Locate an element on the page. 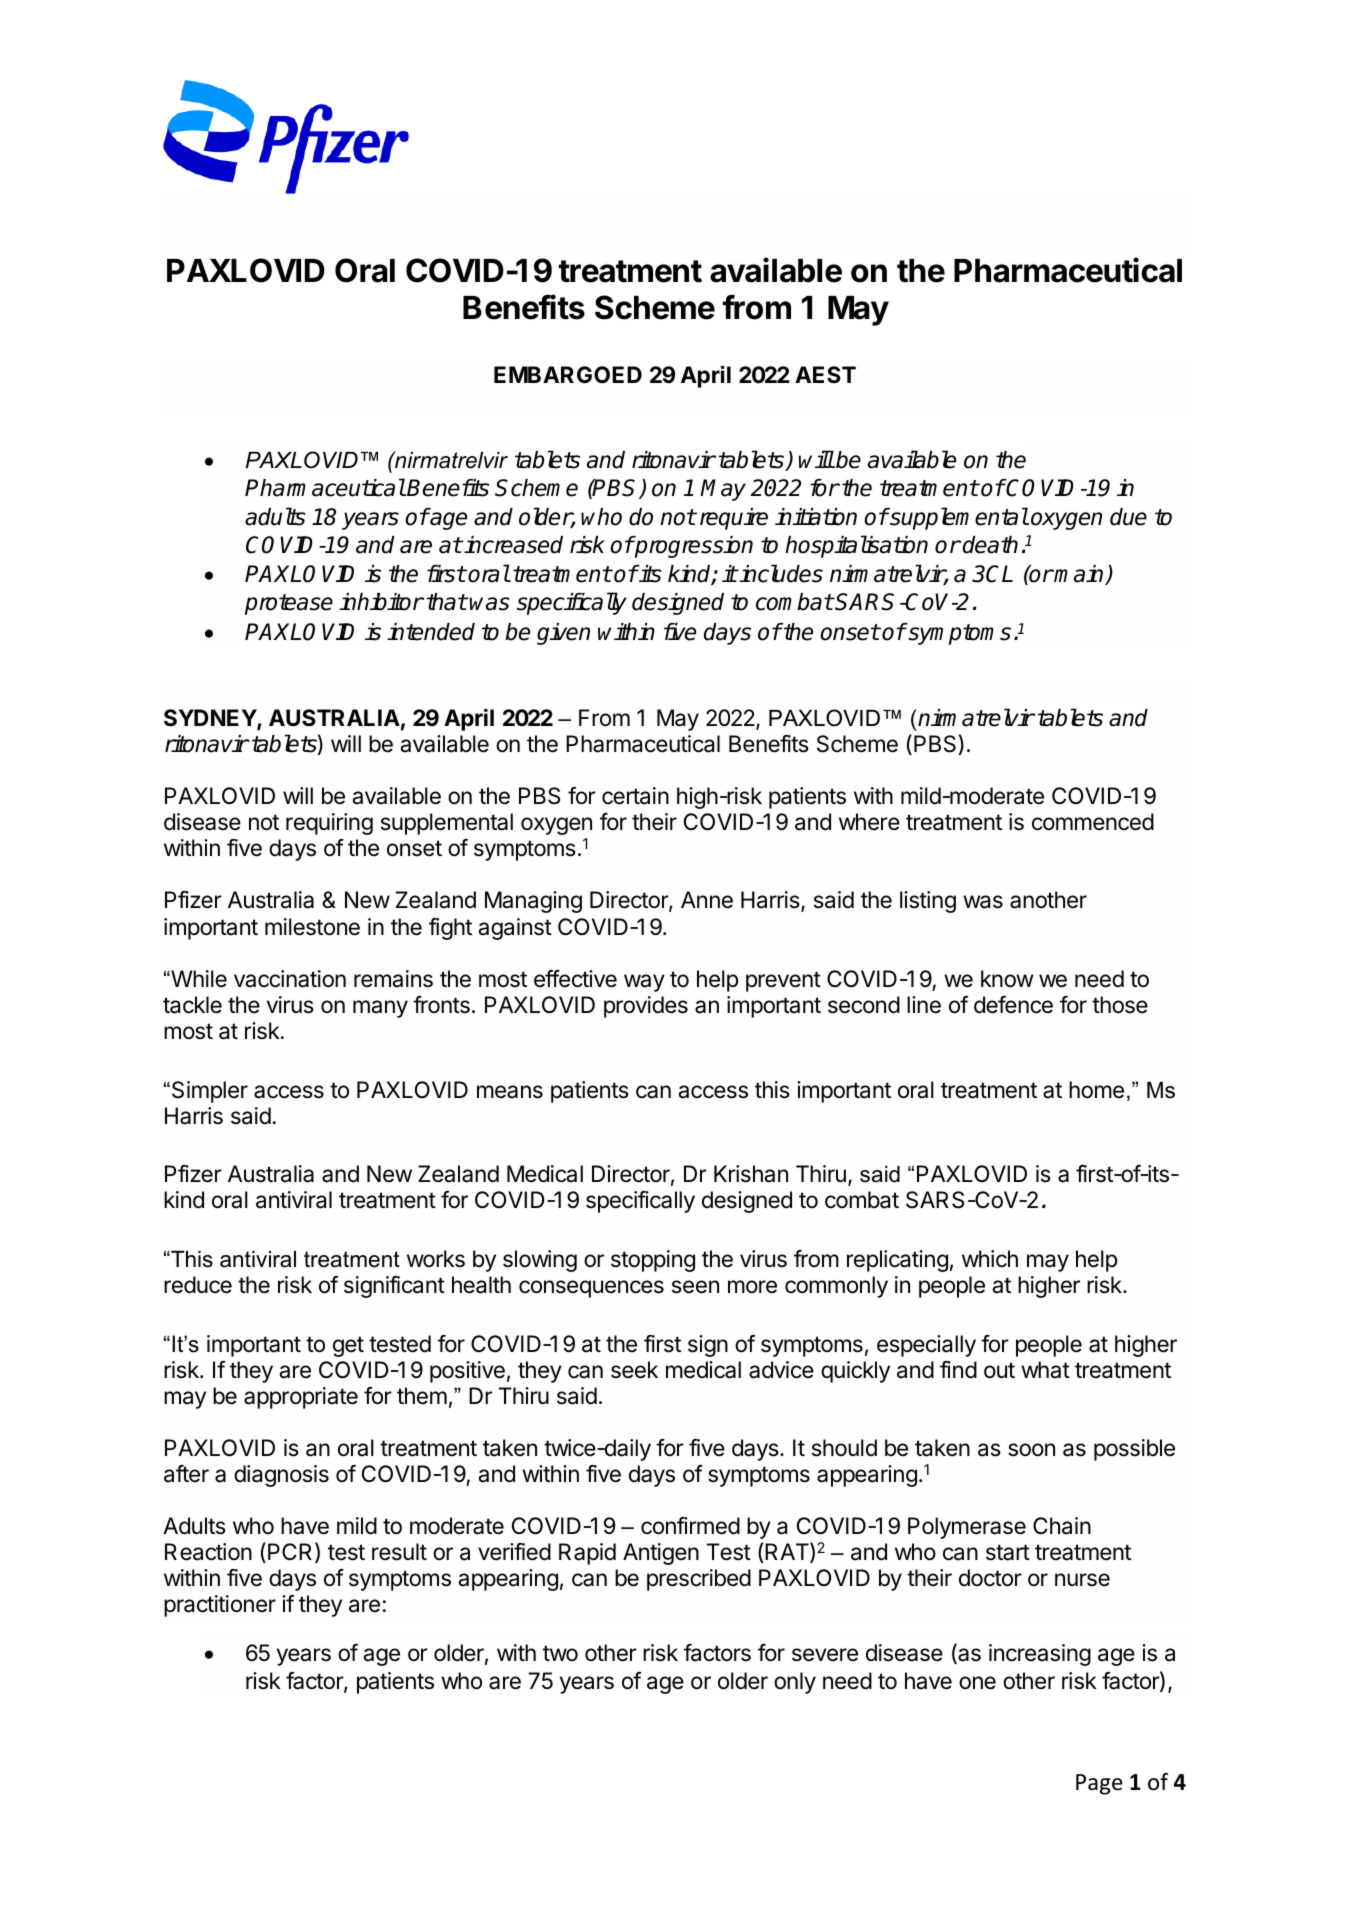 The height and width of the image is (1908, 1349). many is located at coordinates (380, 1009).
